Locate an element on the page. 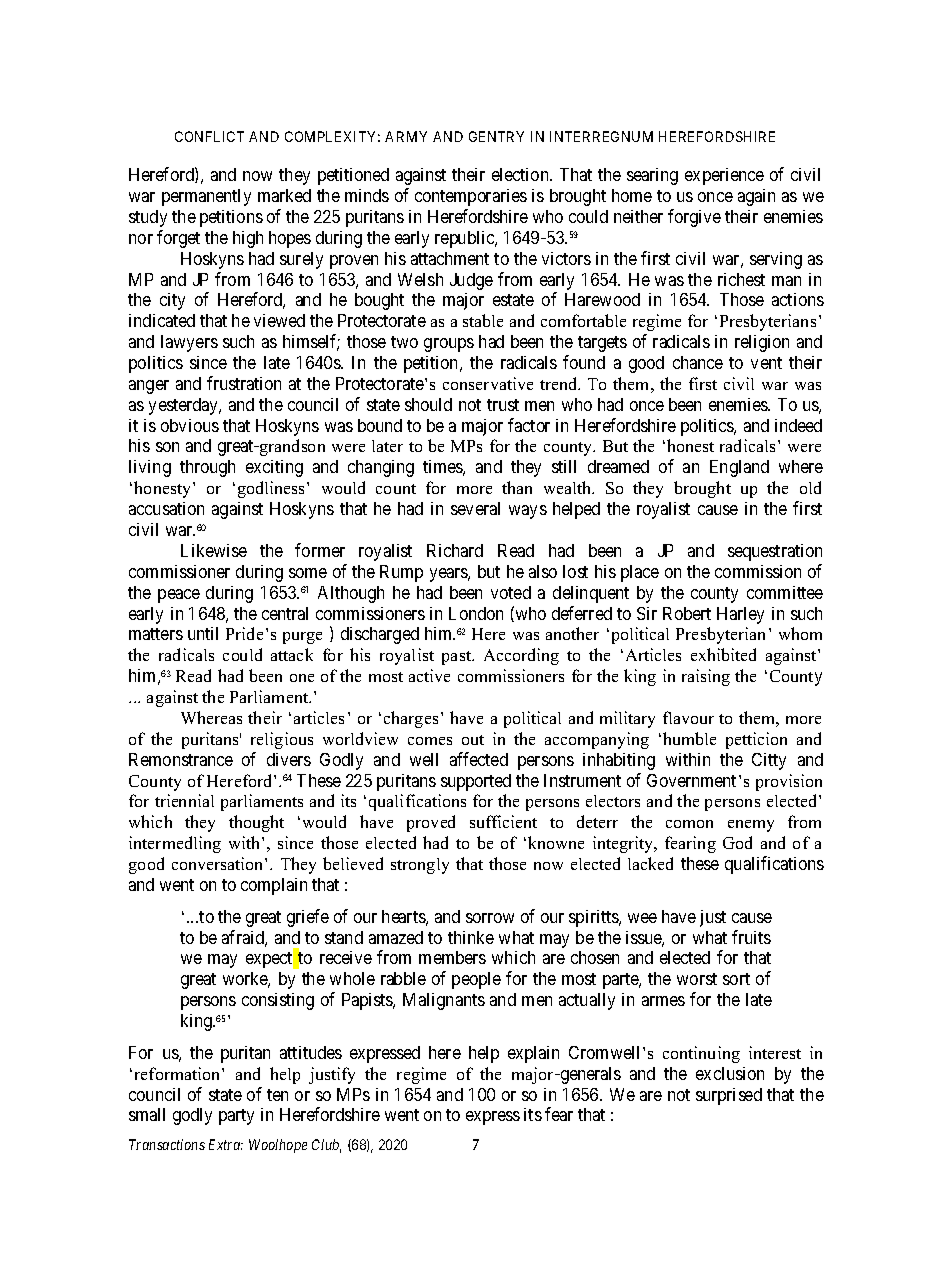 The height and width of the image is (1266, 952). sorrow is located at coordinates (490, 918).
